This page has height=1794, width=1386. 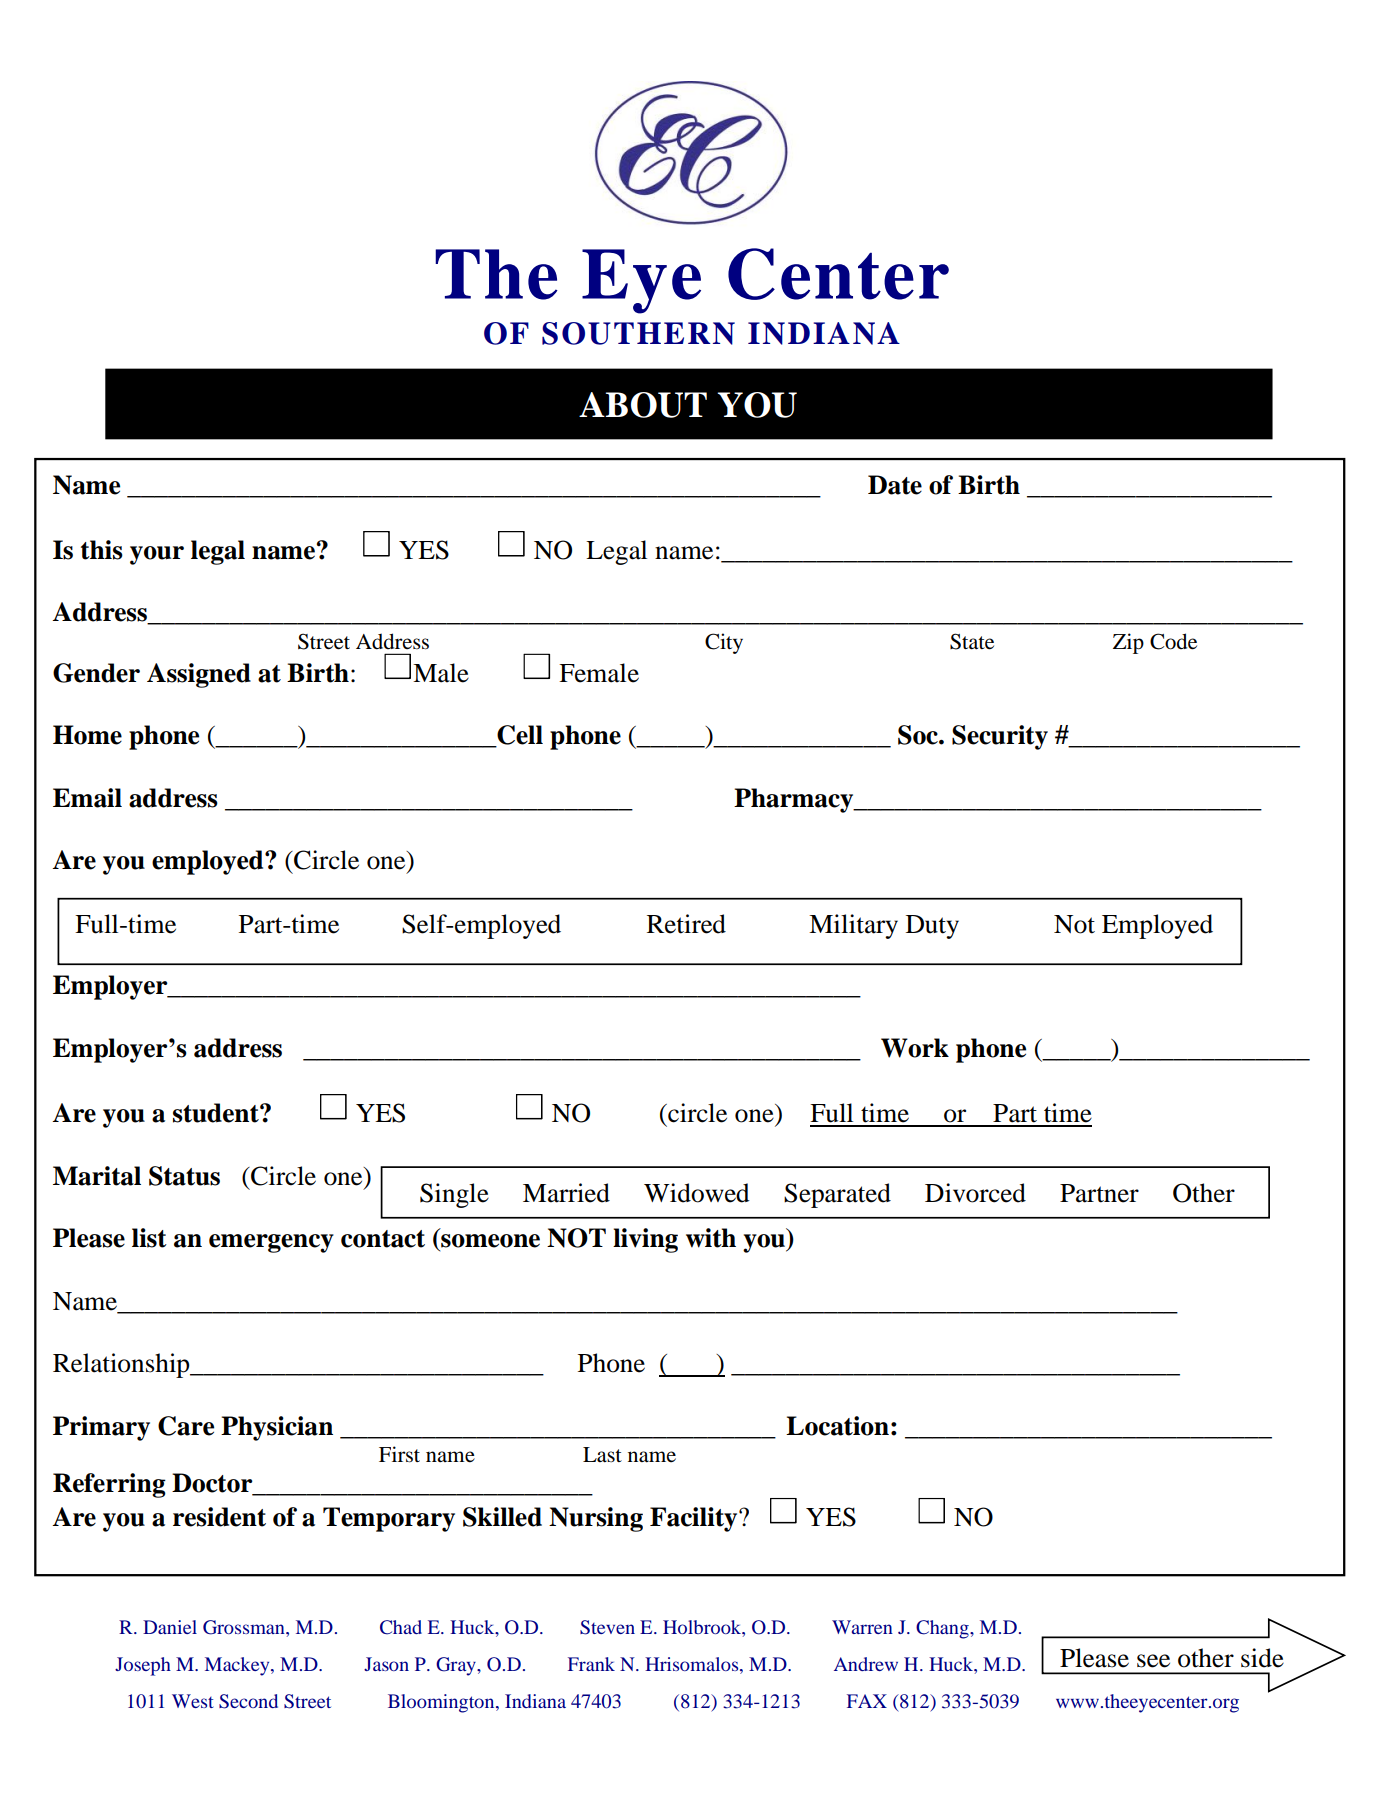 What do you see at coordinates (686, 924) in the page?
I see `Retired` at bounding box center [686, 924].
